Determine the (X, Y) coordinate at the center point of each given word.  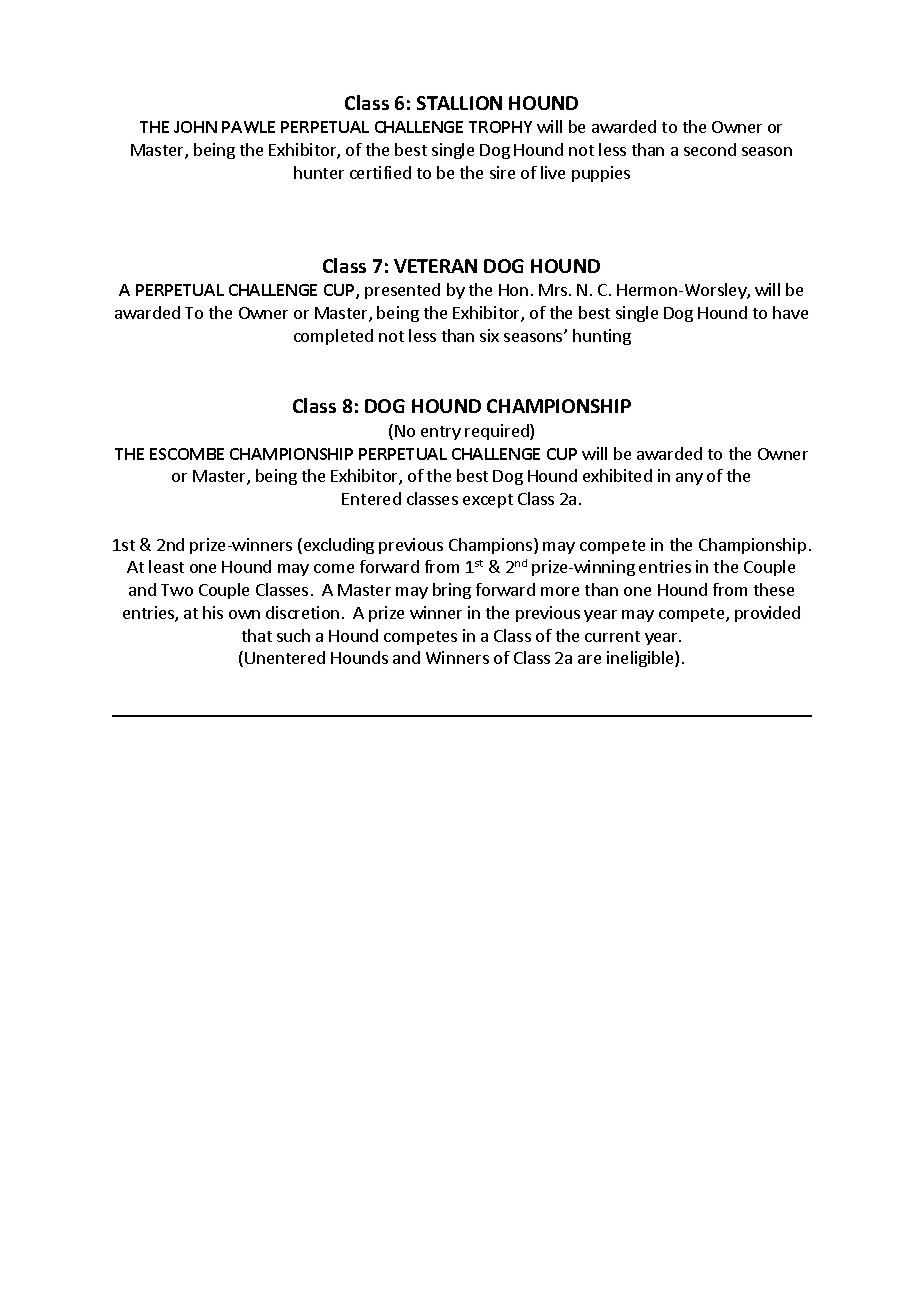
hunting (602, 337)
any (689, 479)
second (710, 149)
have (790, 312)
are (589, 659)
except (488, 501)
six (489, 335)
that (257, 635)
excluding (337, 546)
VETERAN (435, 266)
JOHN (195, 127)
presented (402, 291)
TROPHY (500, 127)
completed (333, 337)
